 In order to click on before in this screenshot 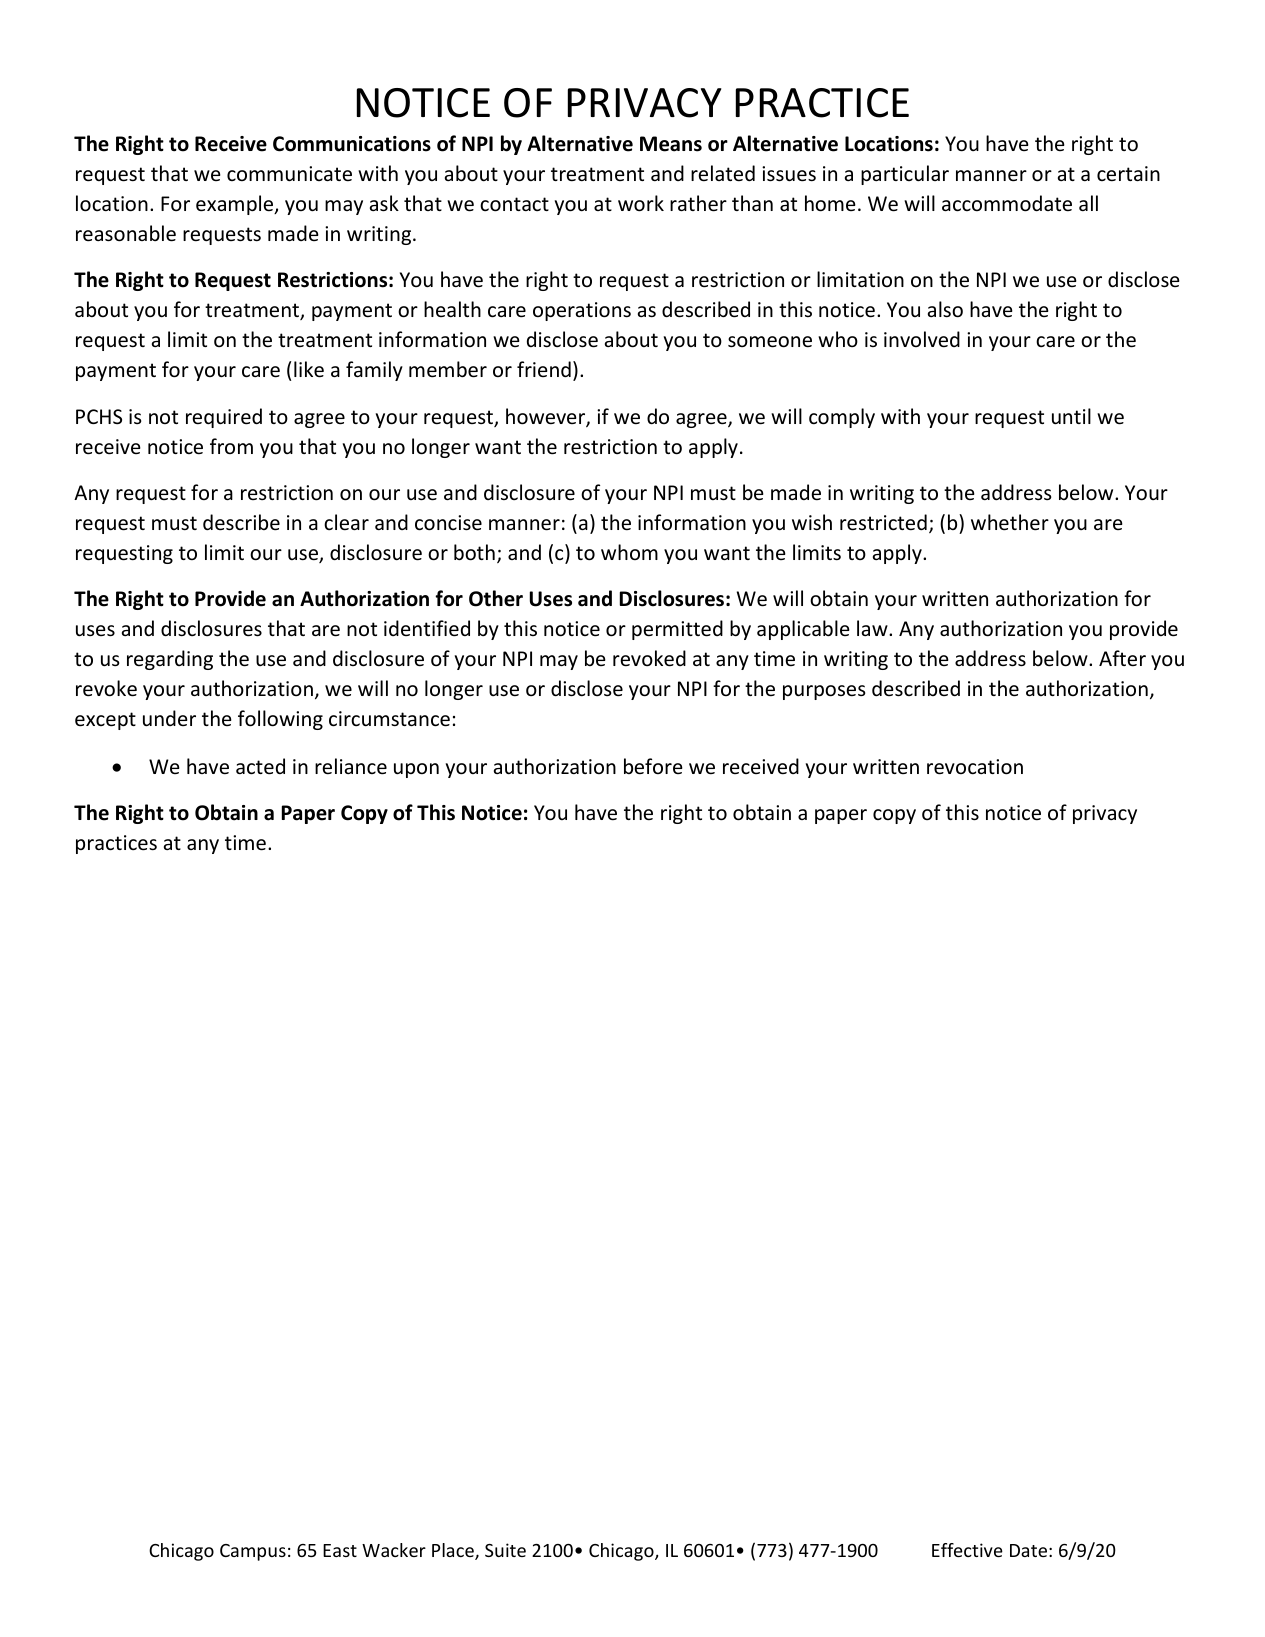, I will do `click(653, 766)`.
